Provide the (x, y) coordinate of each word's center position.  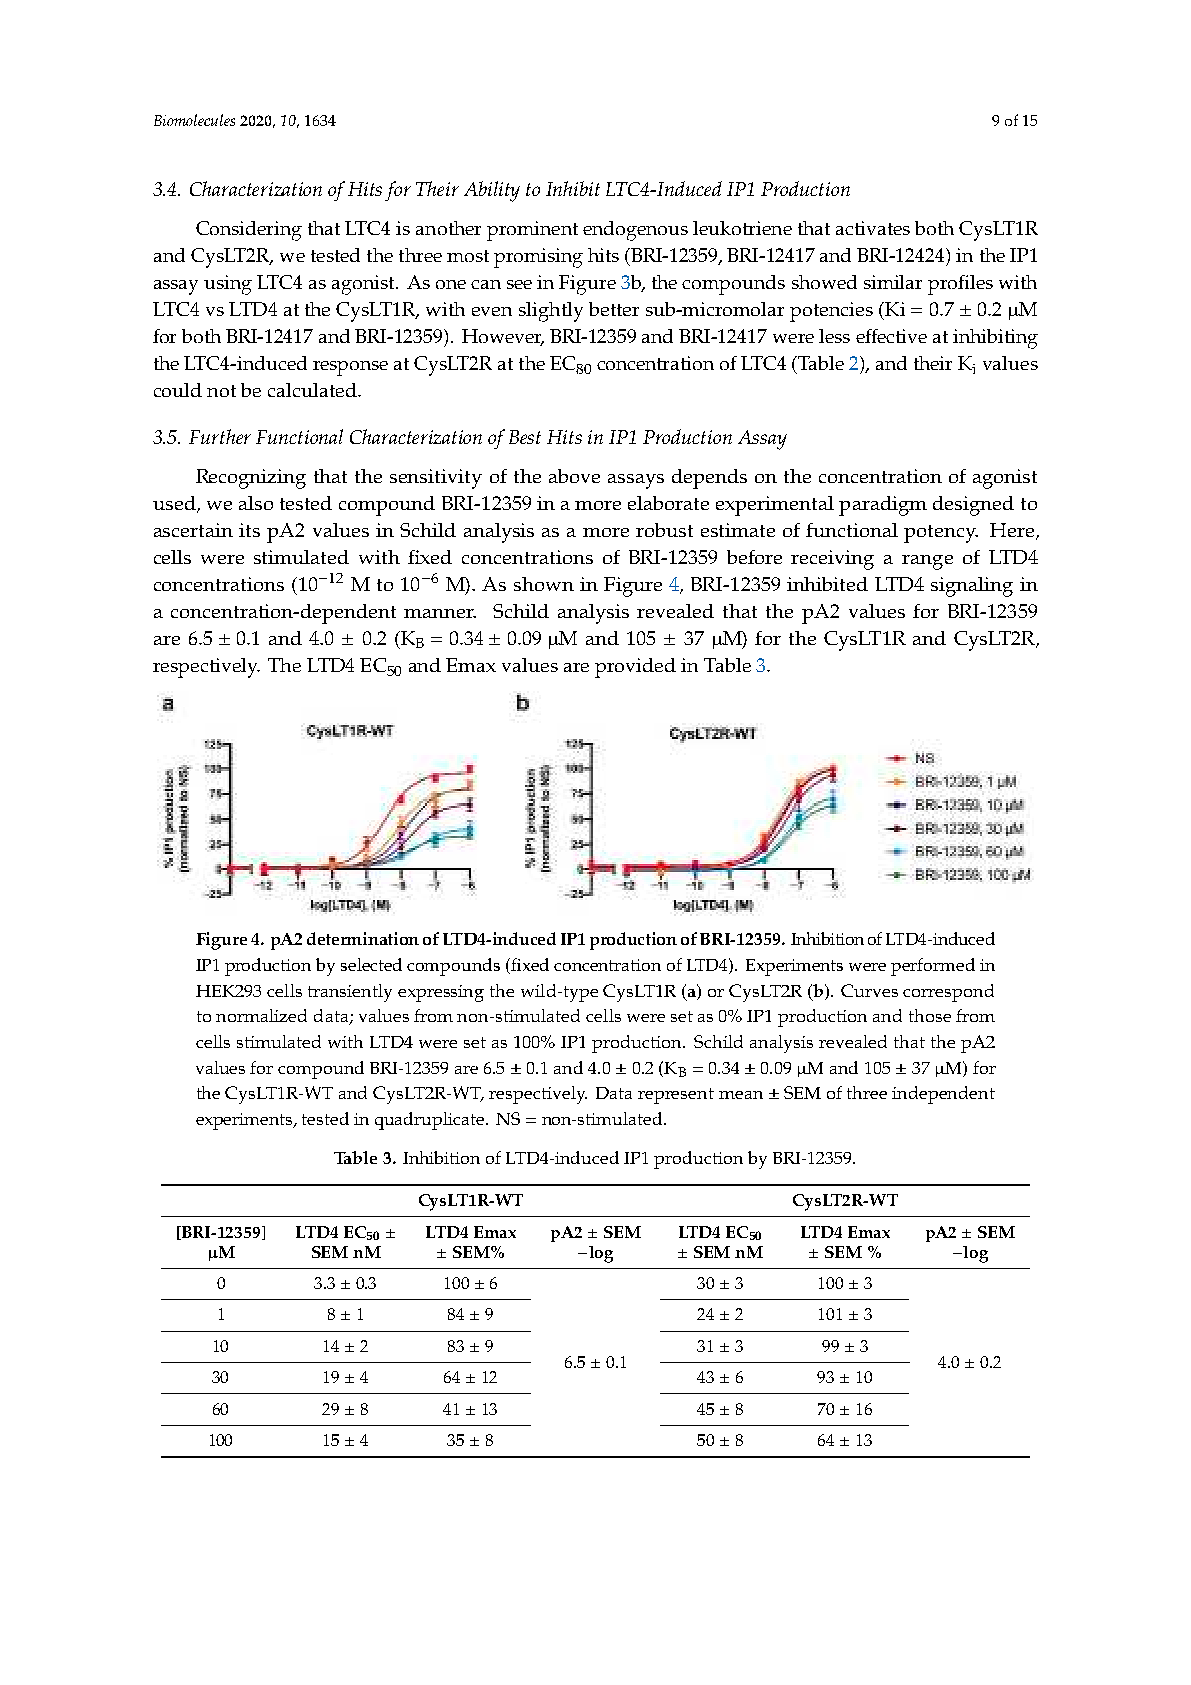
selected (371, 964)
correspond (948, 993)
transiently (350, 993)
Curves (869, 990)
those (930, 1015)
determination (363, 938)
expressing (441, 993)
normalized (261, 1015)
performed (933, 967)
